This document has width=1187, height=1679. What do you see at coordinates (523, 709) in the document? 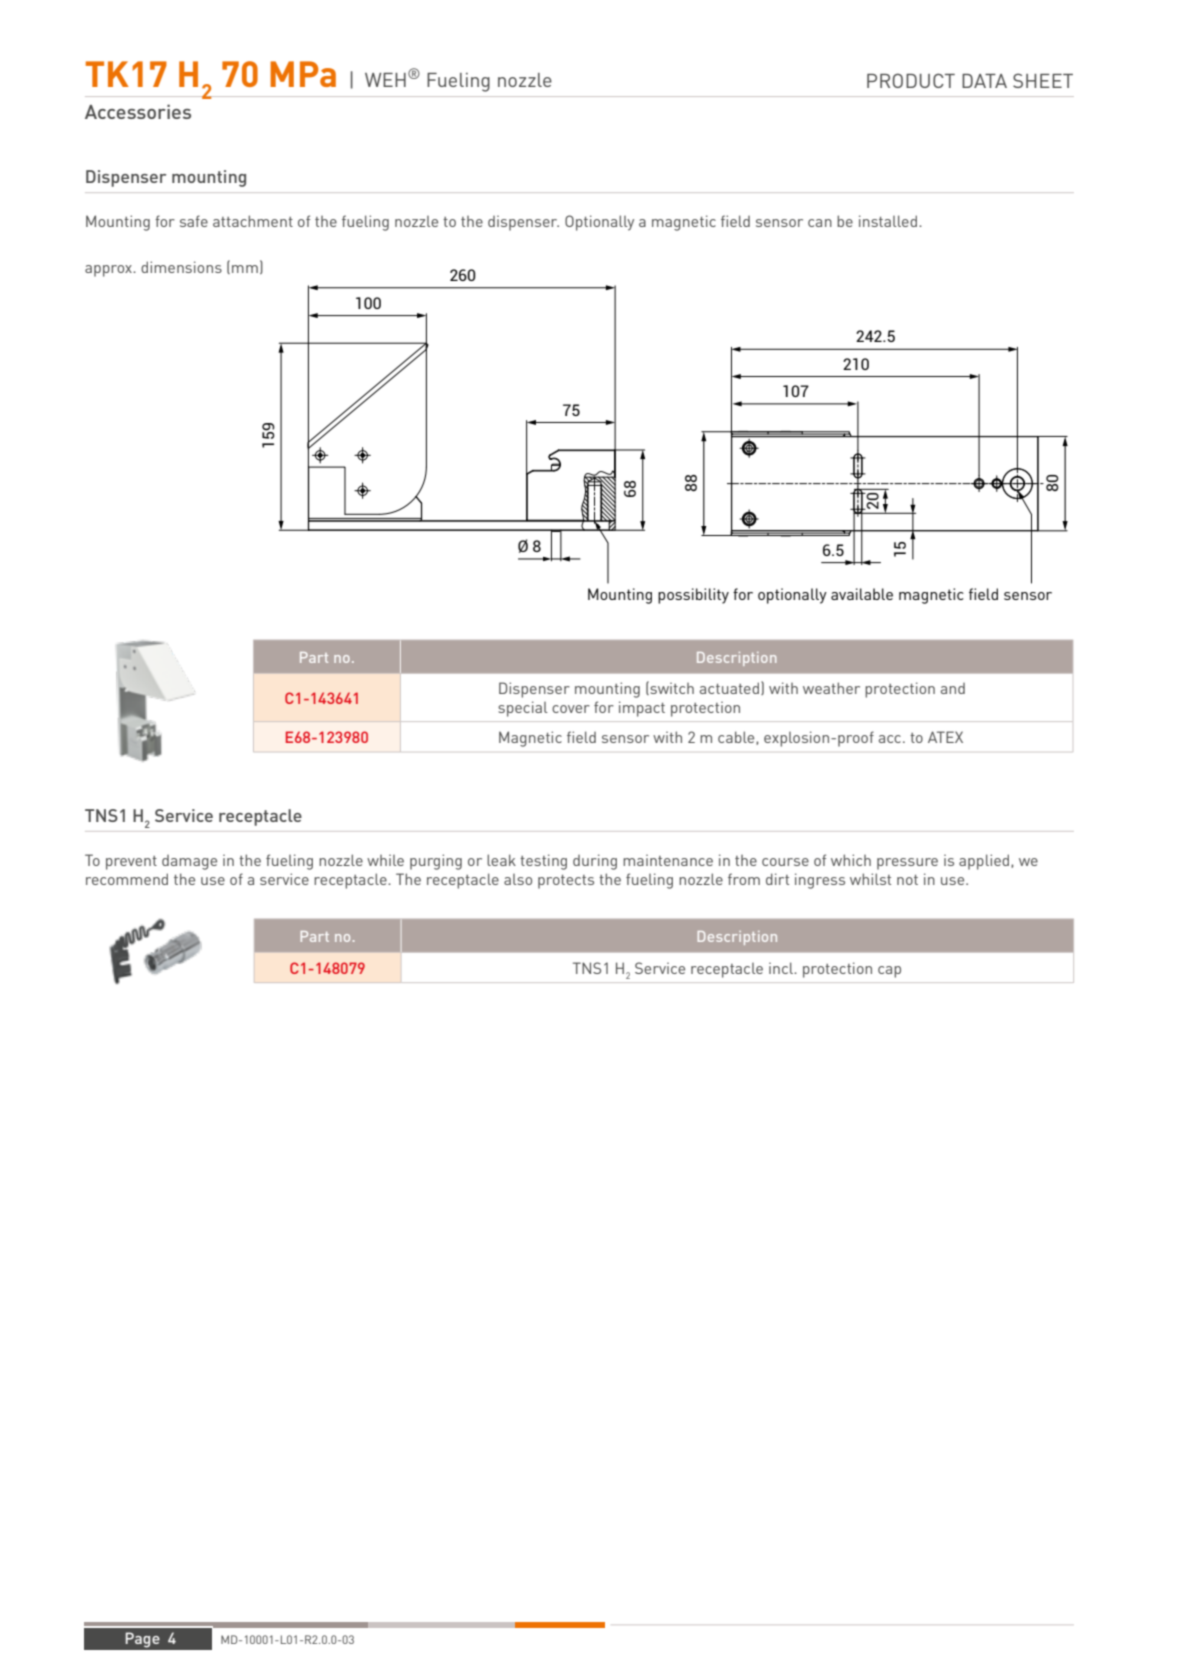
I see `special` at bounding box center [523, 709].
